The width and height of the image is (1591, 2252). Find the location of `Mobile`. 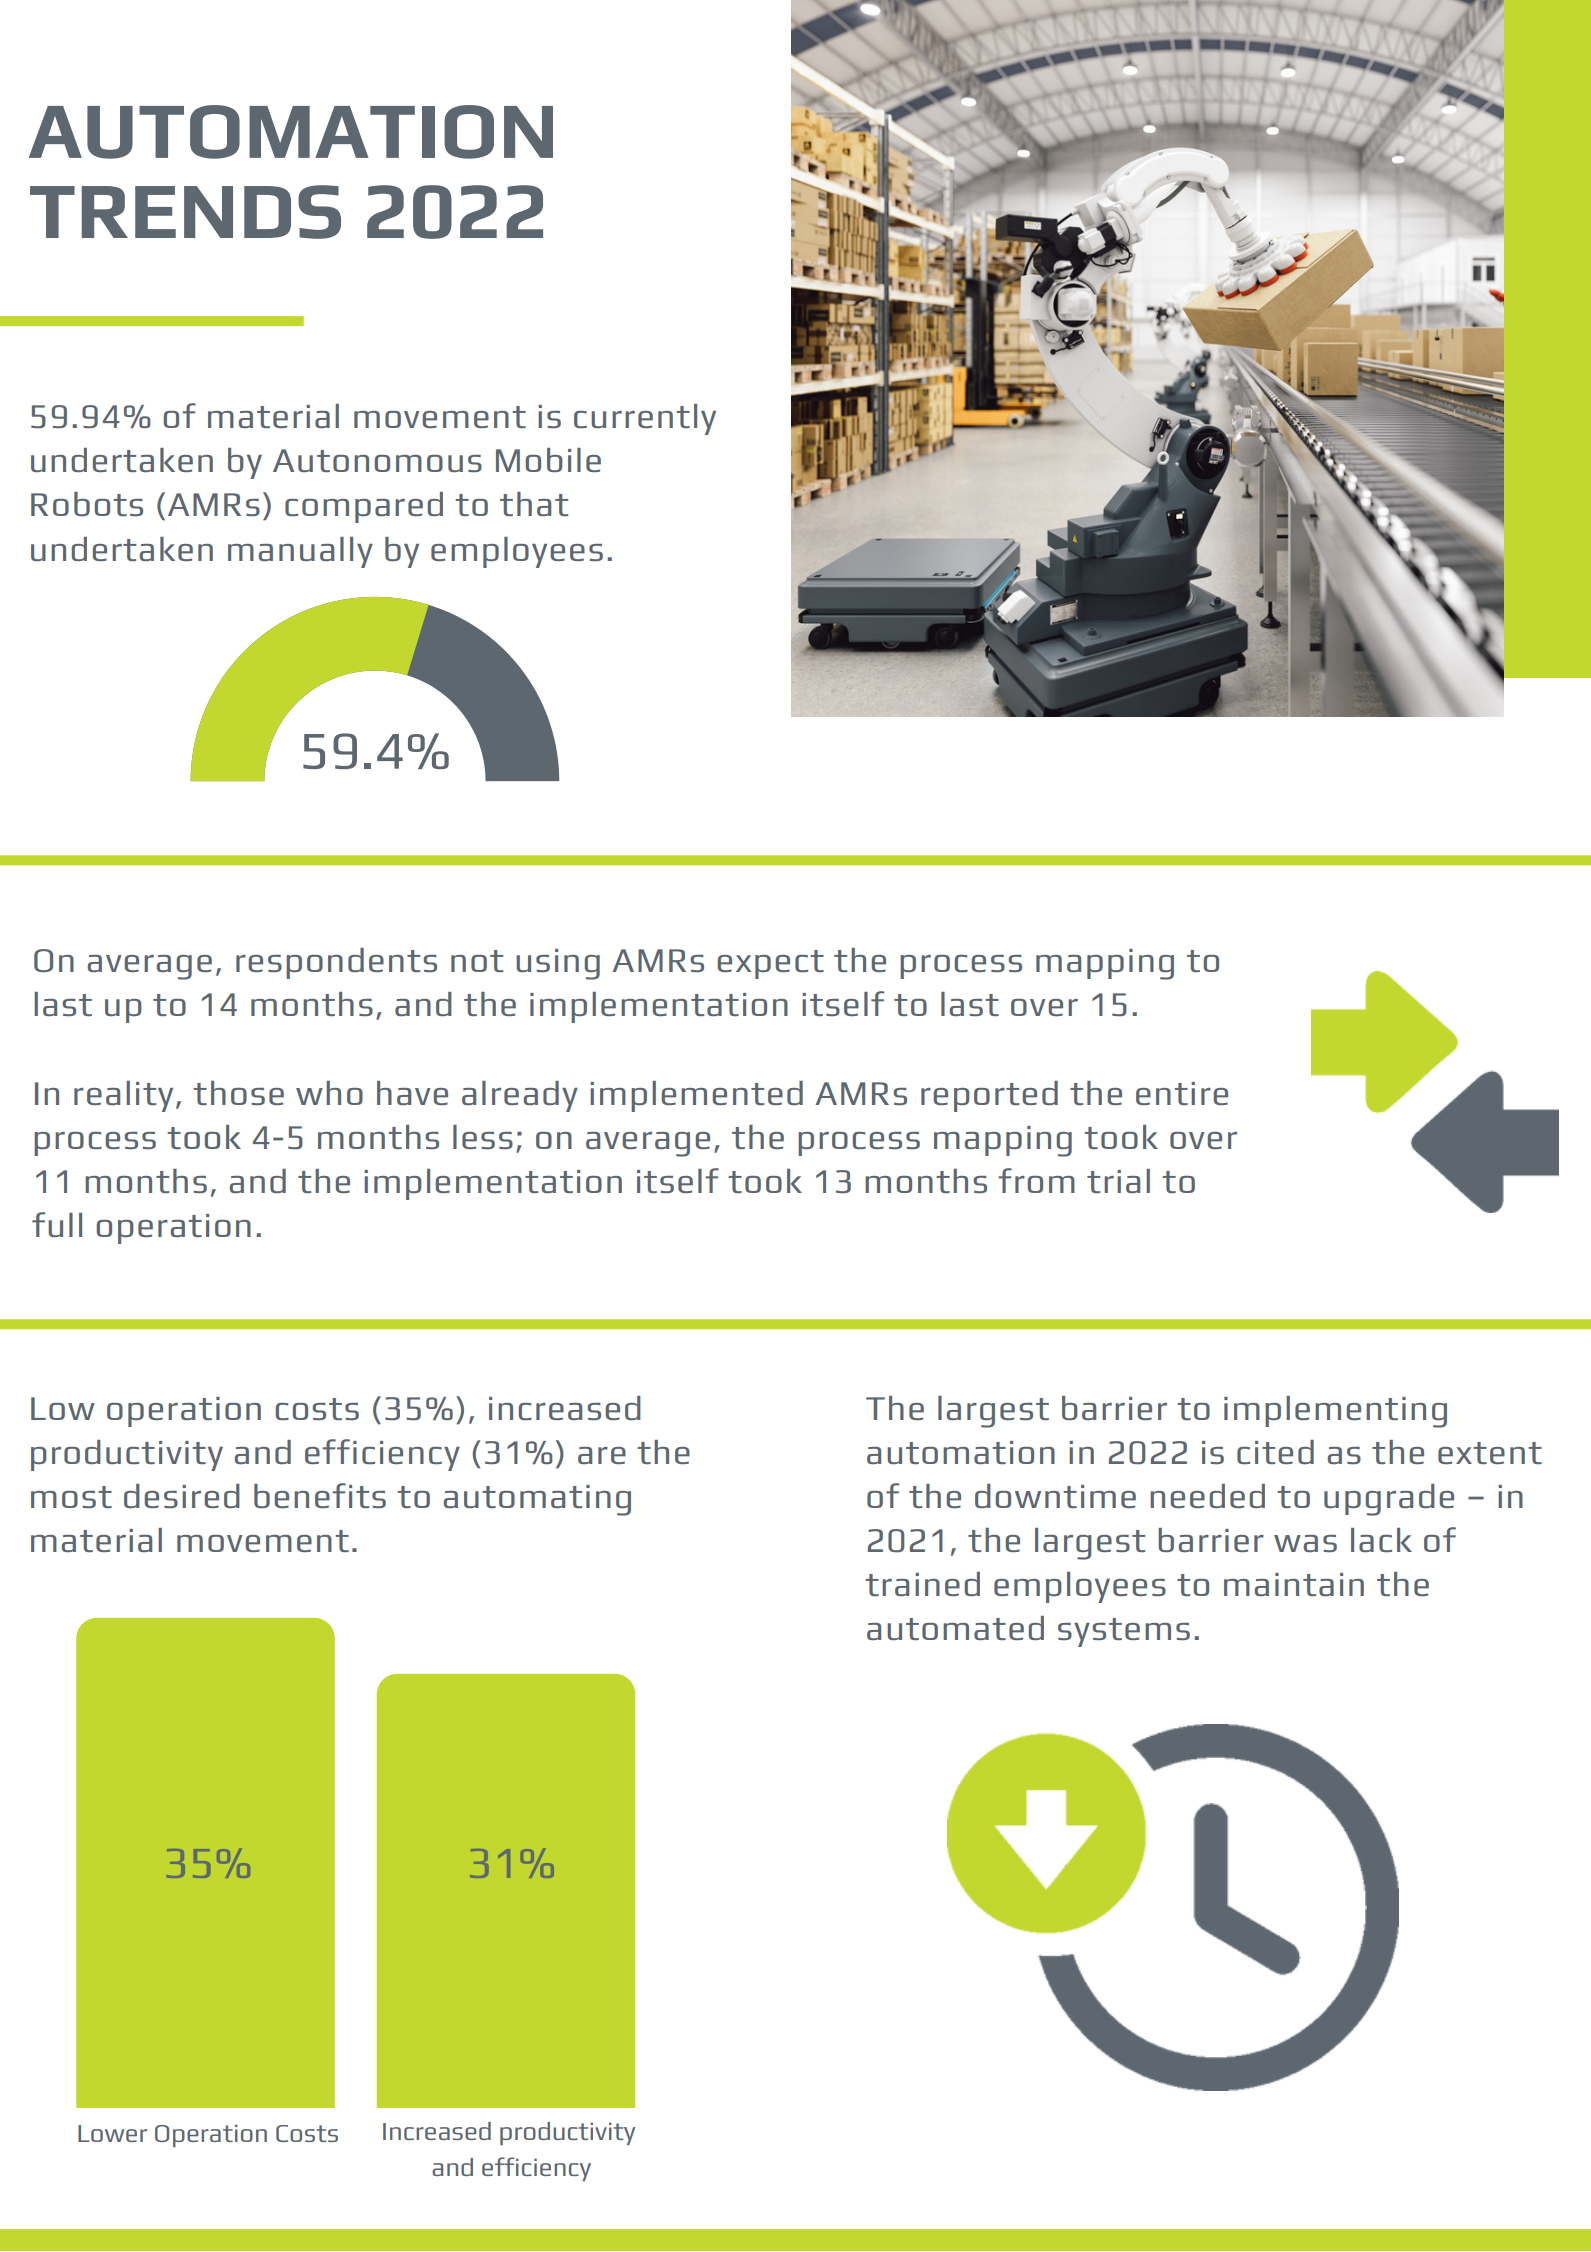

Mobile is located at coordinates (548, 460).
